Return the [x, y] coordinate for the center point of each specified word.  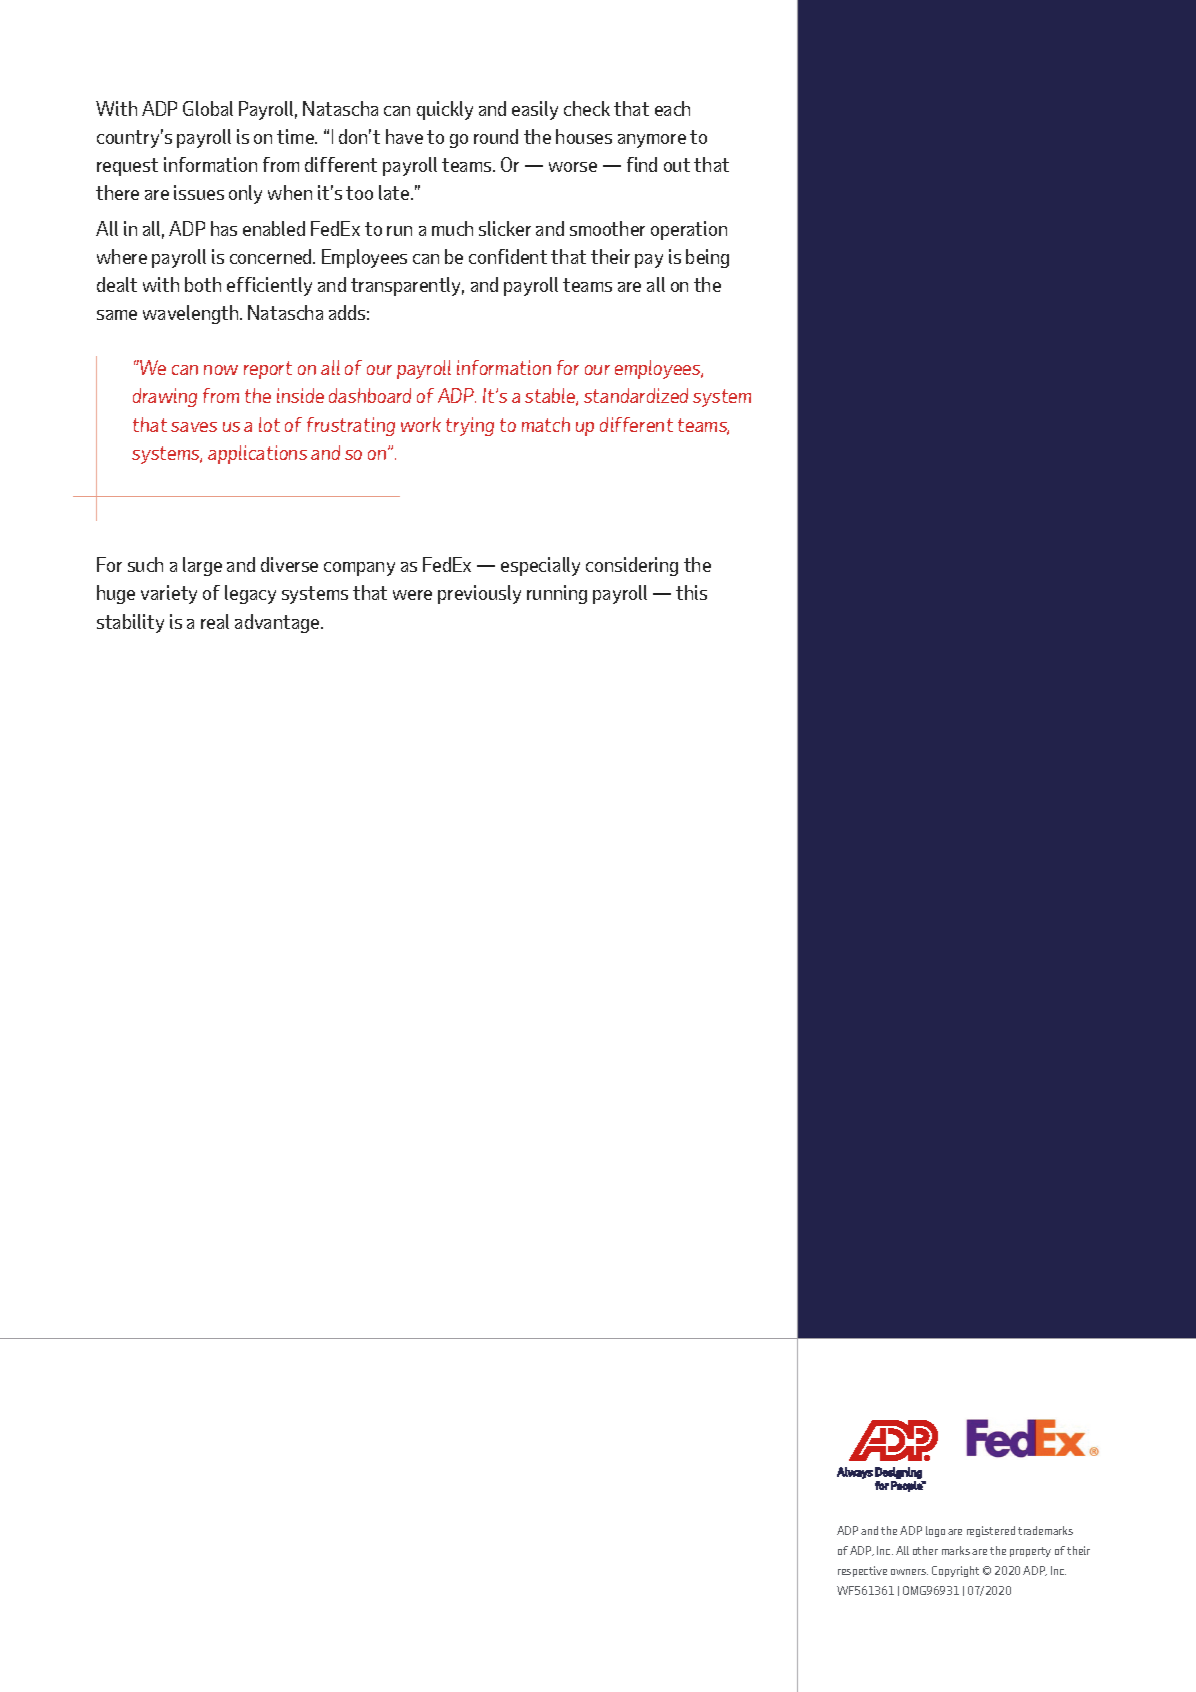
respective [862, 1571]
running [557, 594]
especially [540, 566]
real [215, 621]
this [691, 592]
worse [573, 167]
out [677, 165]
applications [257, 454]
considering [632, 566]
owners [909, 1572]
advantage [278, 623]
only [245, 194]
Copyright [955, 1571]
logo [935, 1531]
